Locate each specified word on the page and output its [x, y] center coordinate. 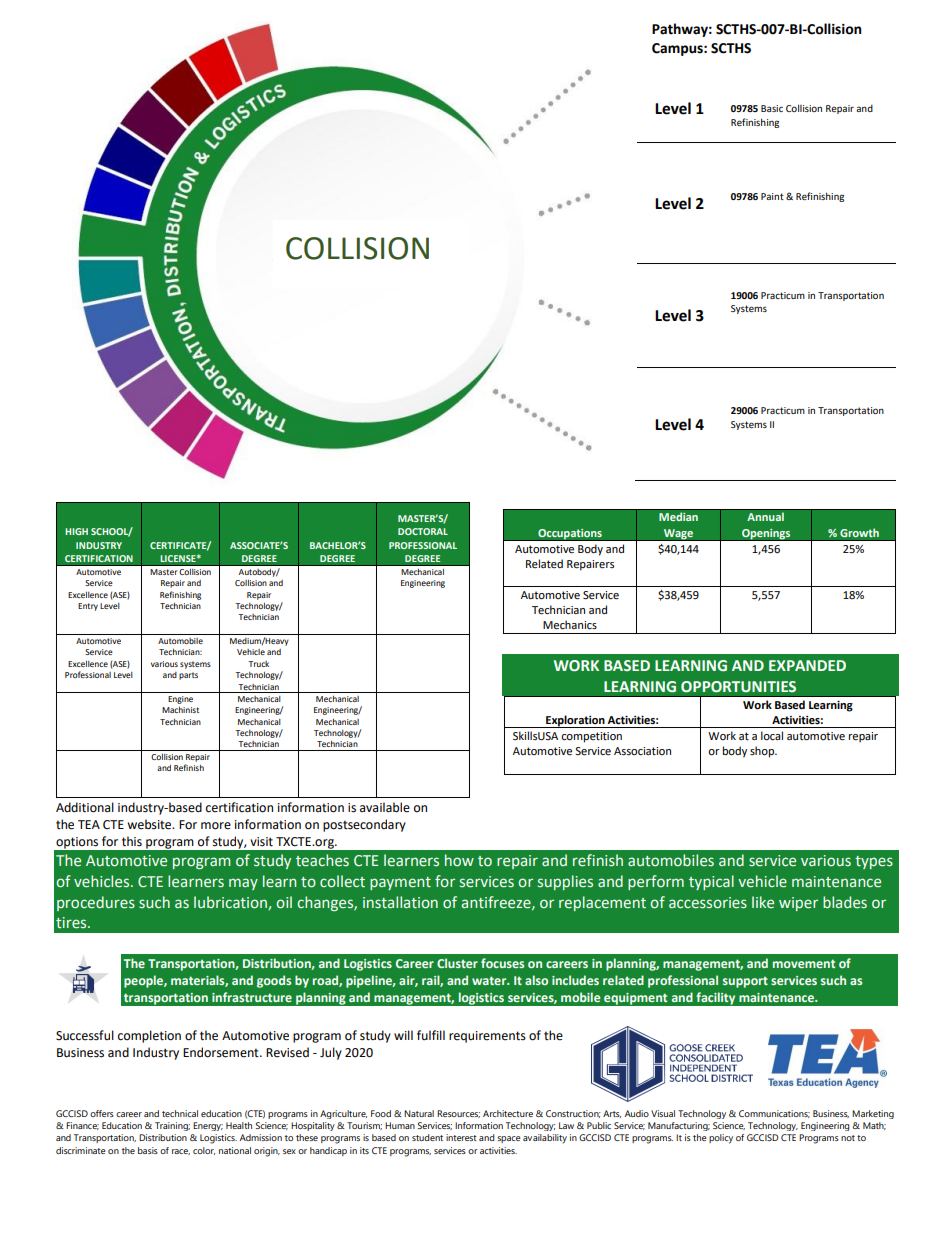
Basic [772, 108]
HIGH [76, 531]
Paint [772, 196]
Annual [765, 516]
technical [180, 1113]
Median [678, 516]
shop [763, 752]
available [385, 807]
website [150, 824]
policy [721, 1139]
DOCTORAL [423, 531]
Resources [458, 1114]
